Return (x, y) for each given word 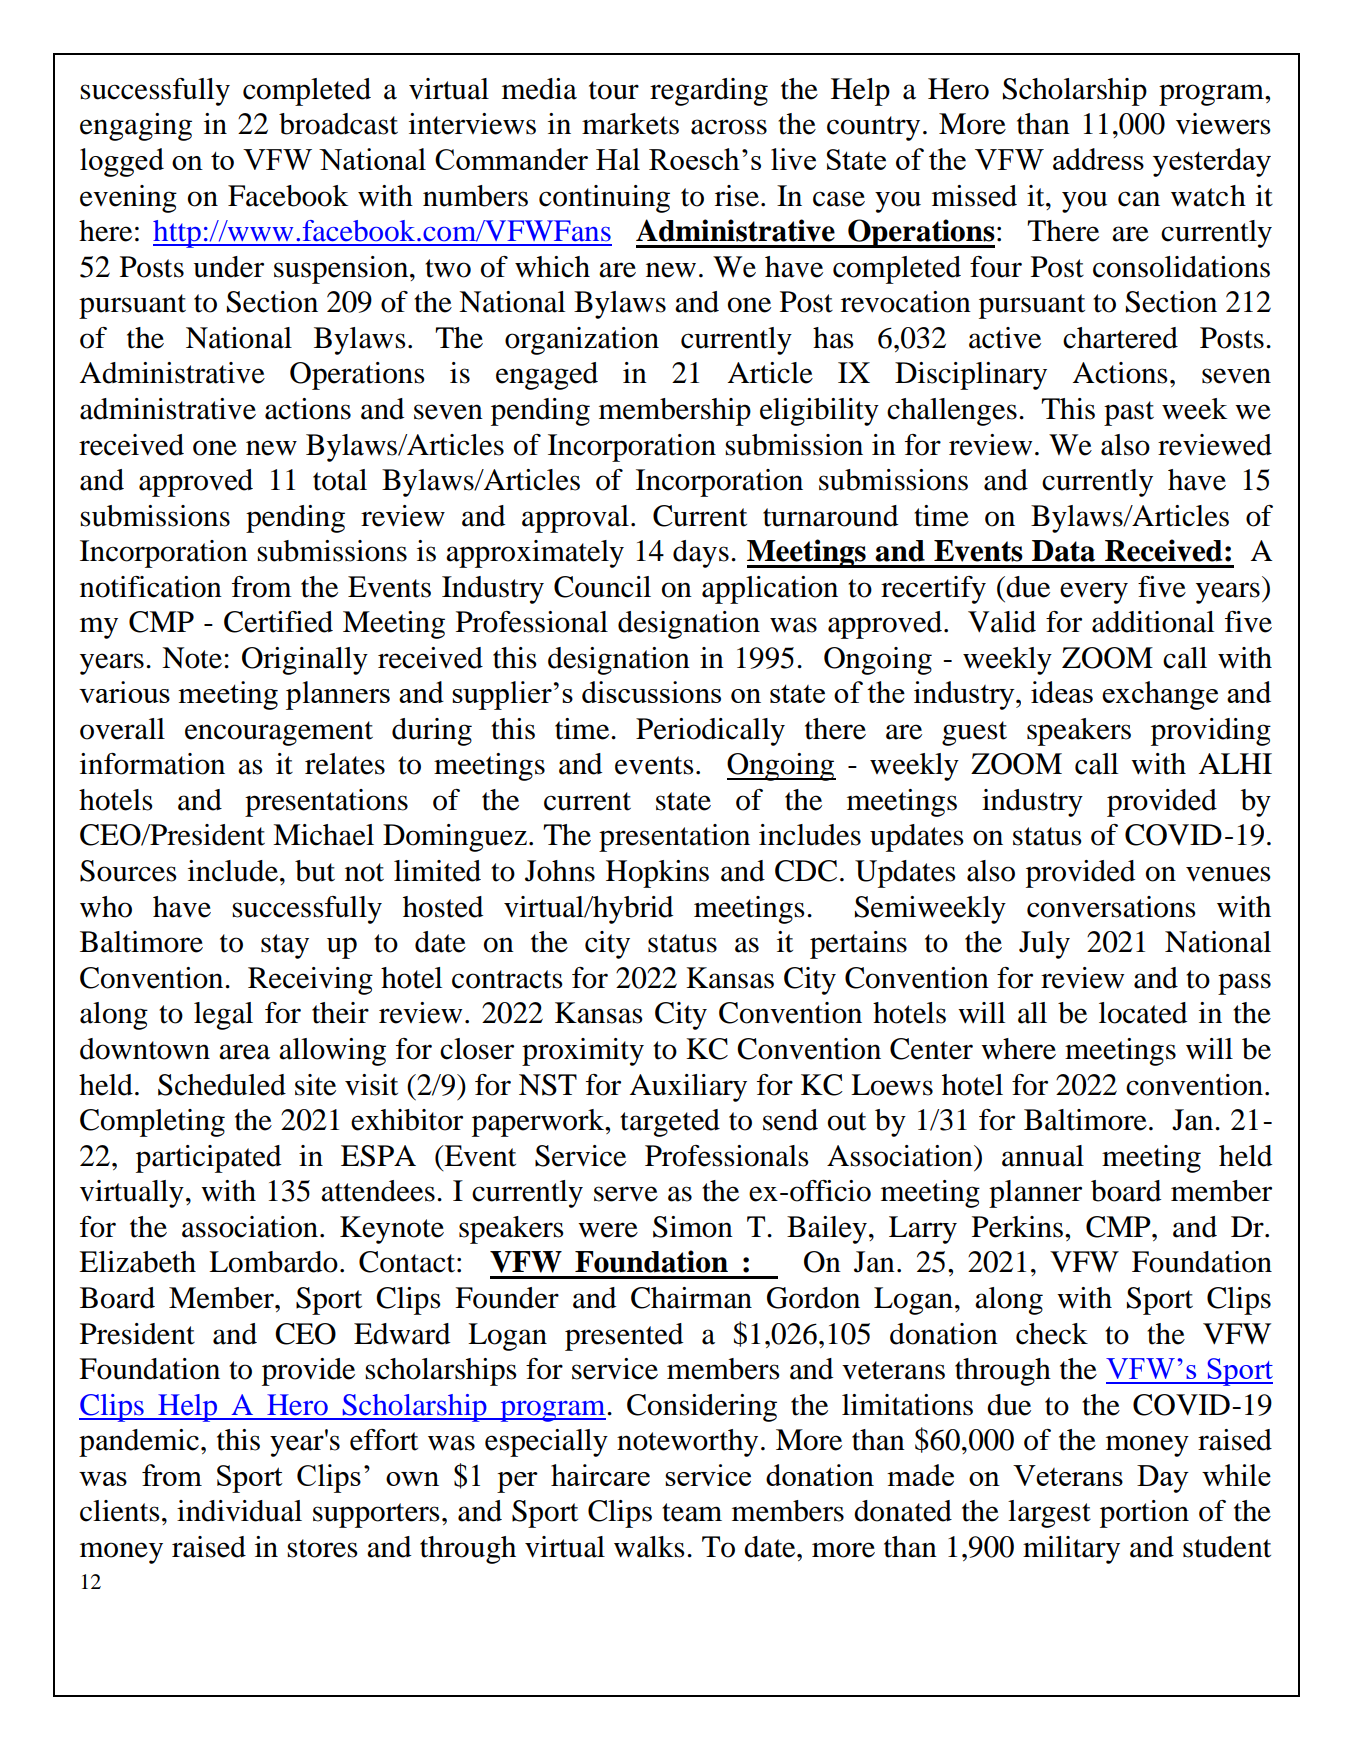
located (1143, 1013)
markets (630, 124)
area (244, 1052)
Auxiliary (688, 1088)
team (692, 1512)
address (1098, 159)
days (701, 554)
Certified (278, 622)
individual (239, 1511)
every (1094, 593)
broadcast (338, 124)
